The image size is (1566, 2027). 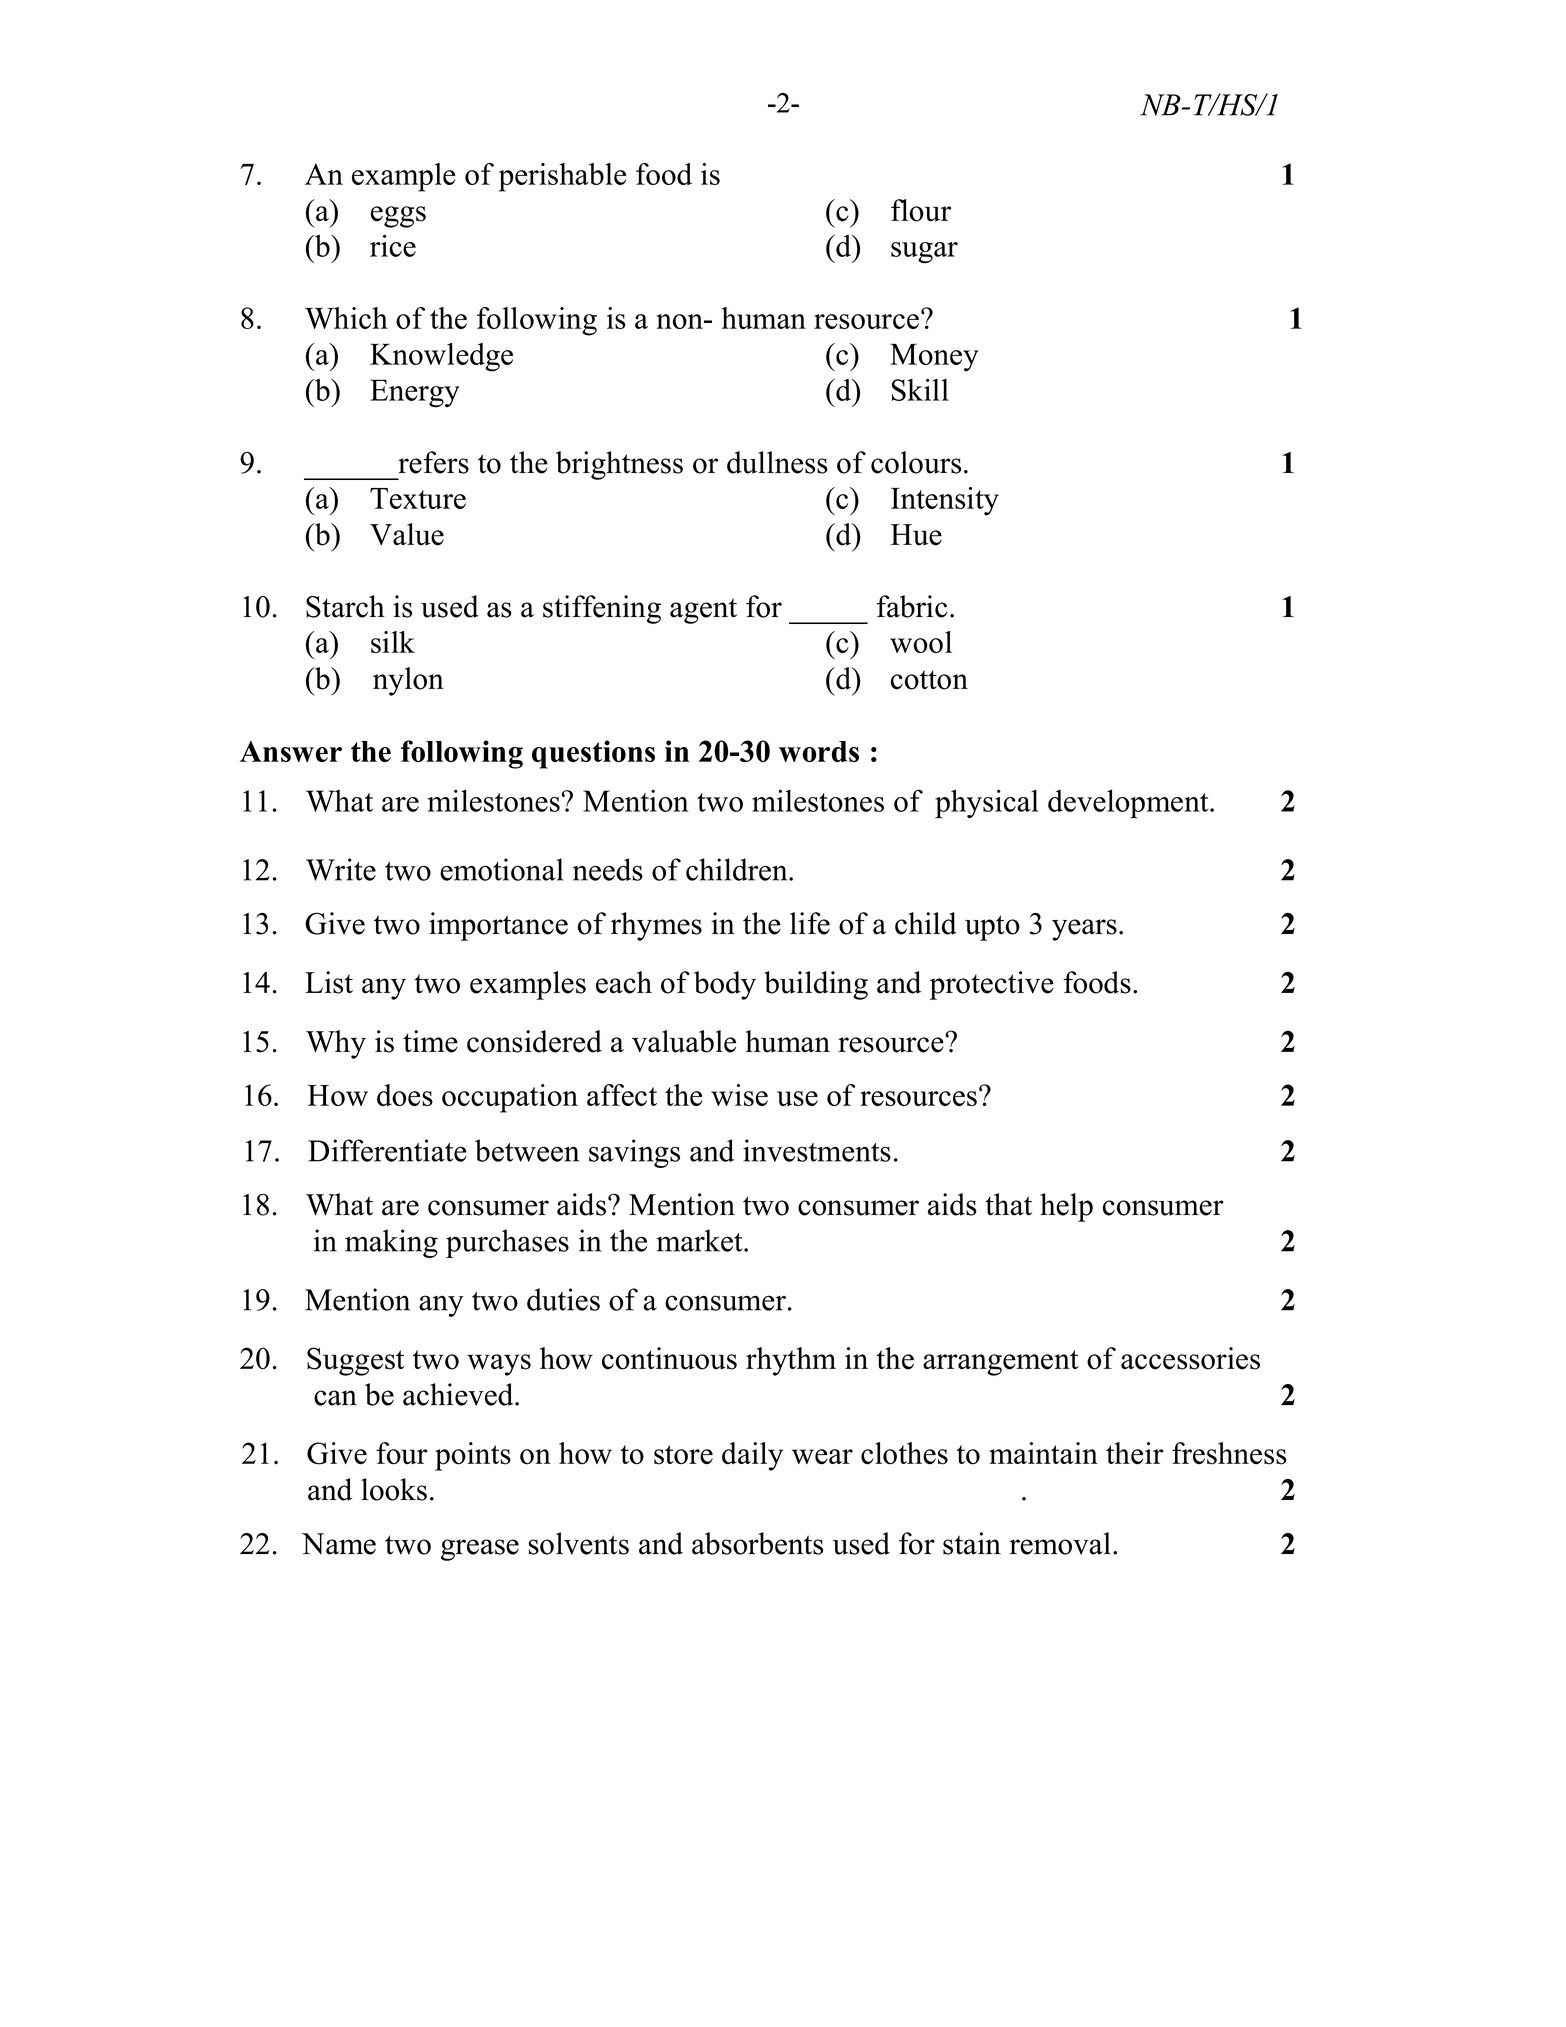 What do you see at coordinates (394, 1489) in the document?
I see `looks` at bounding box center [394, 1489].
